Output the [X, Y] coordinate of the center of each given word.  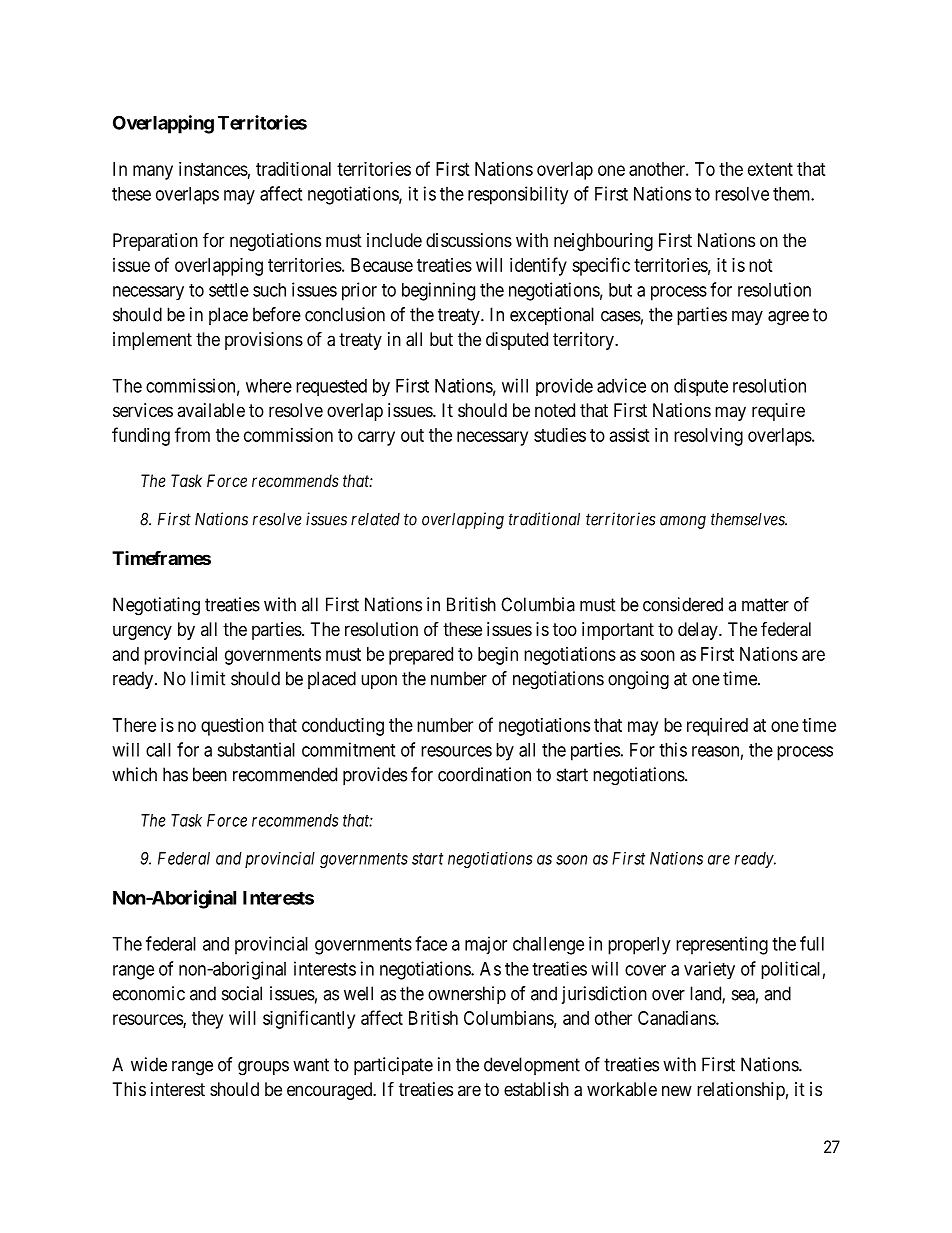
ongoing [638, 680]
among [683, 522]
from [192, 434]
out [412, 435]
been [210, 774]
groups [263, 1068]
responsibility [518, 195]
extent [770, 169]
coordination [484, 774]
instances [213, 169]
